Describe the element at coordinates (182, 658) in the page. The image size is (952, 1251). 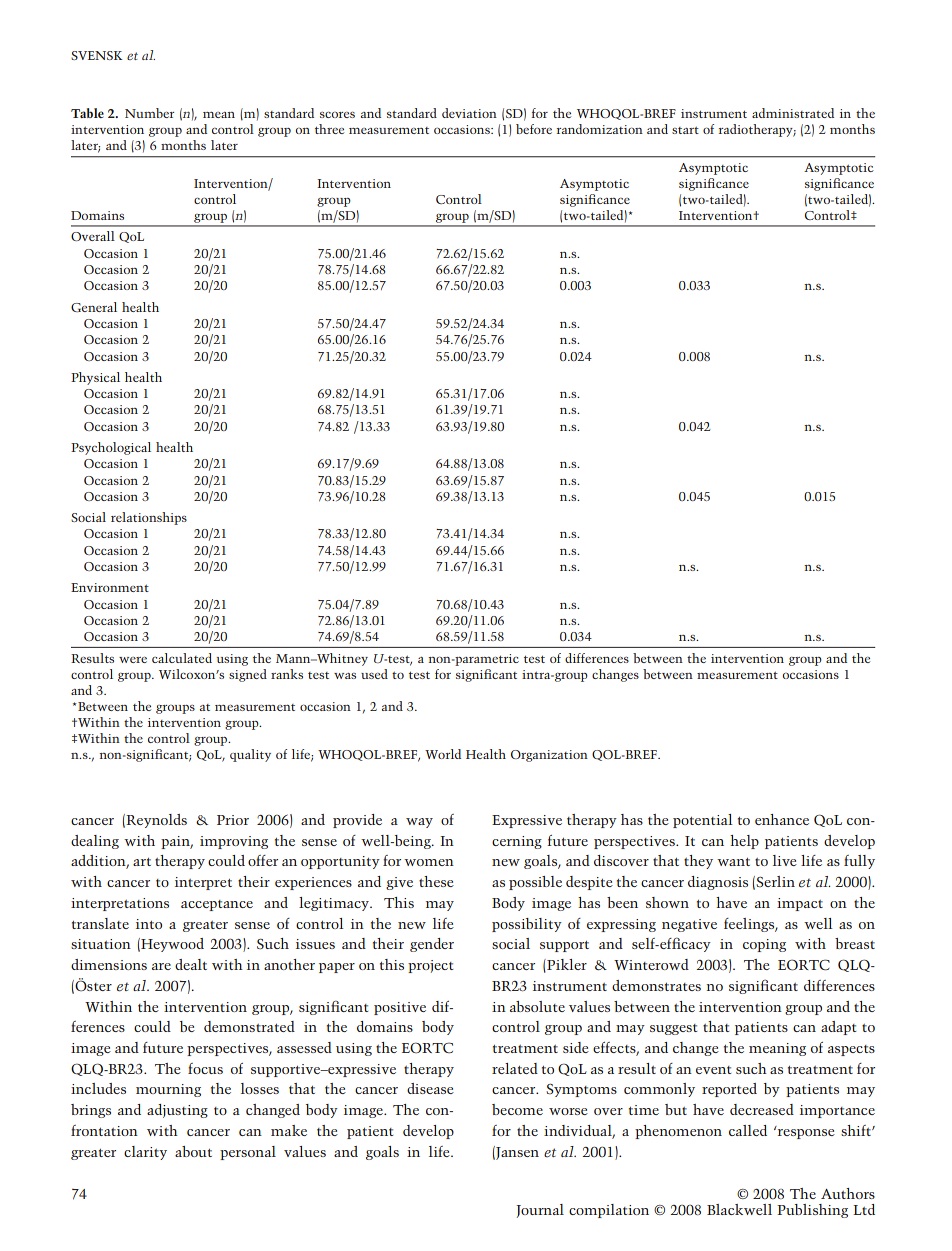
I see `calculated` at that location.
